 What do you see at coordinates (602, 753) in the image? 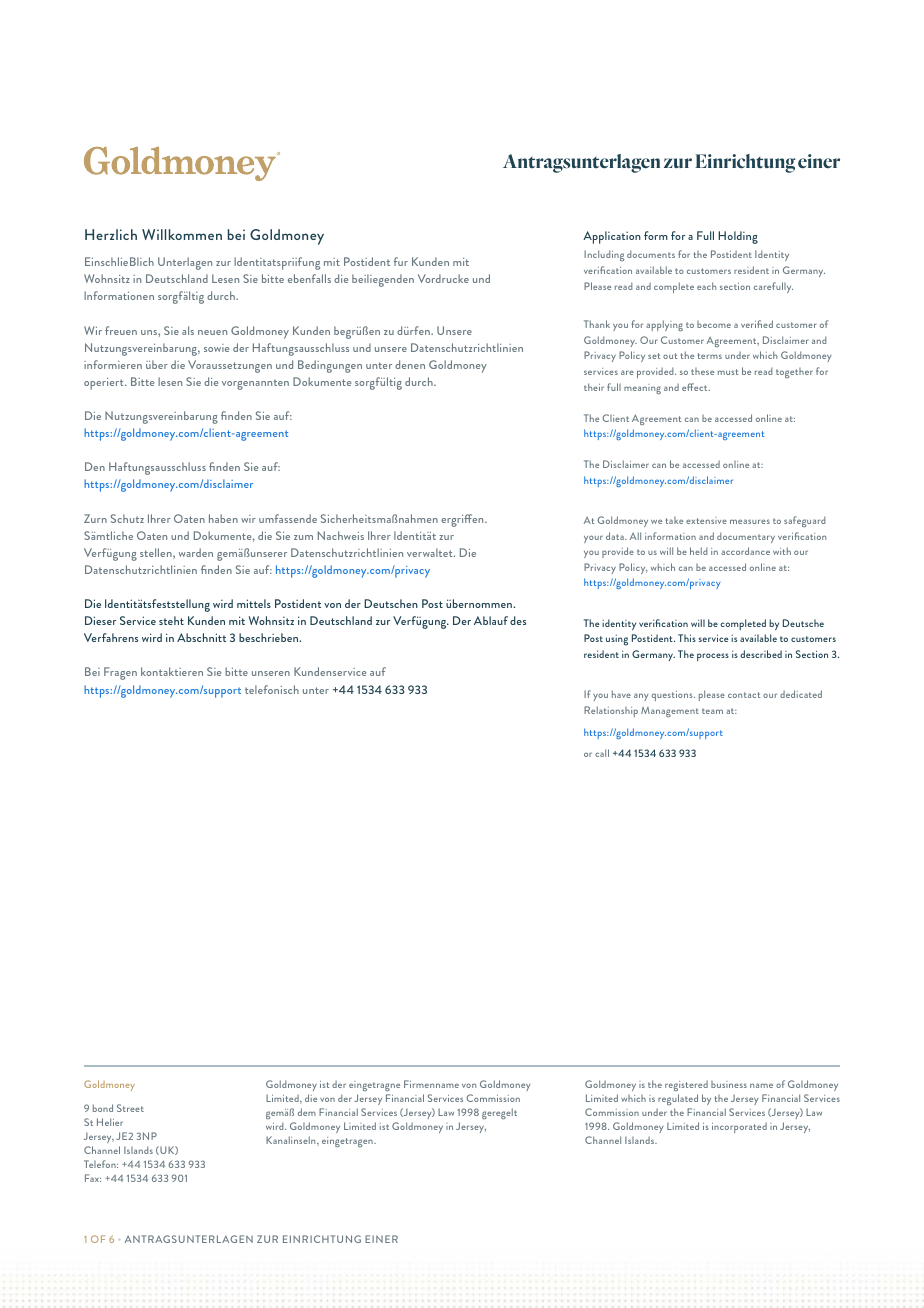
I see `call` at bounding box center [602, 753].
